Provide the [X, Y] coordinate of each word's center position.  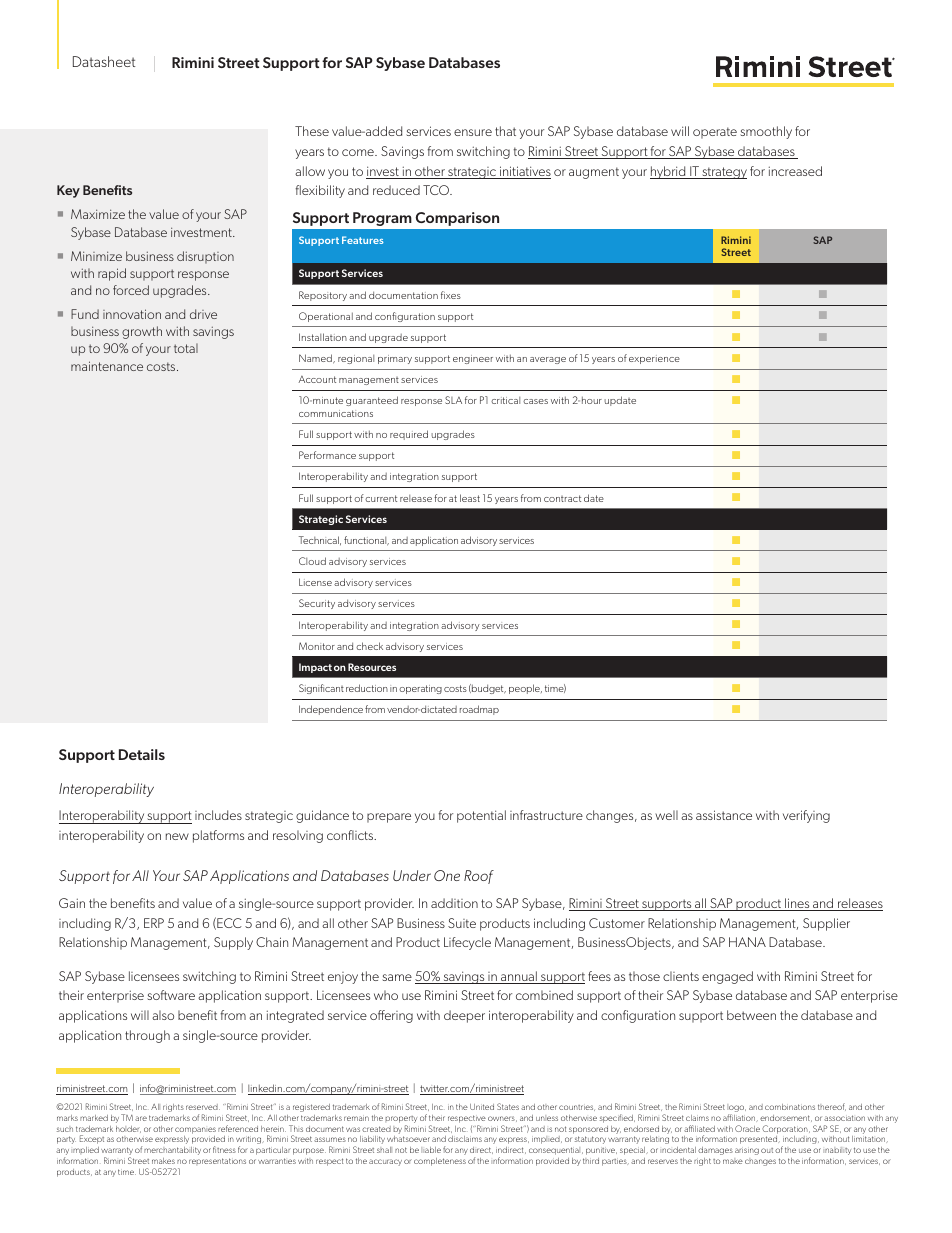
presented [760, 1140]
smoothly [766, 132]
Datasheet [104, 61]
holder [128, 1129]
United [482, 1107]
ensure [473, 132]
